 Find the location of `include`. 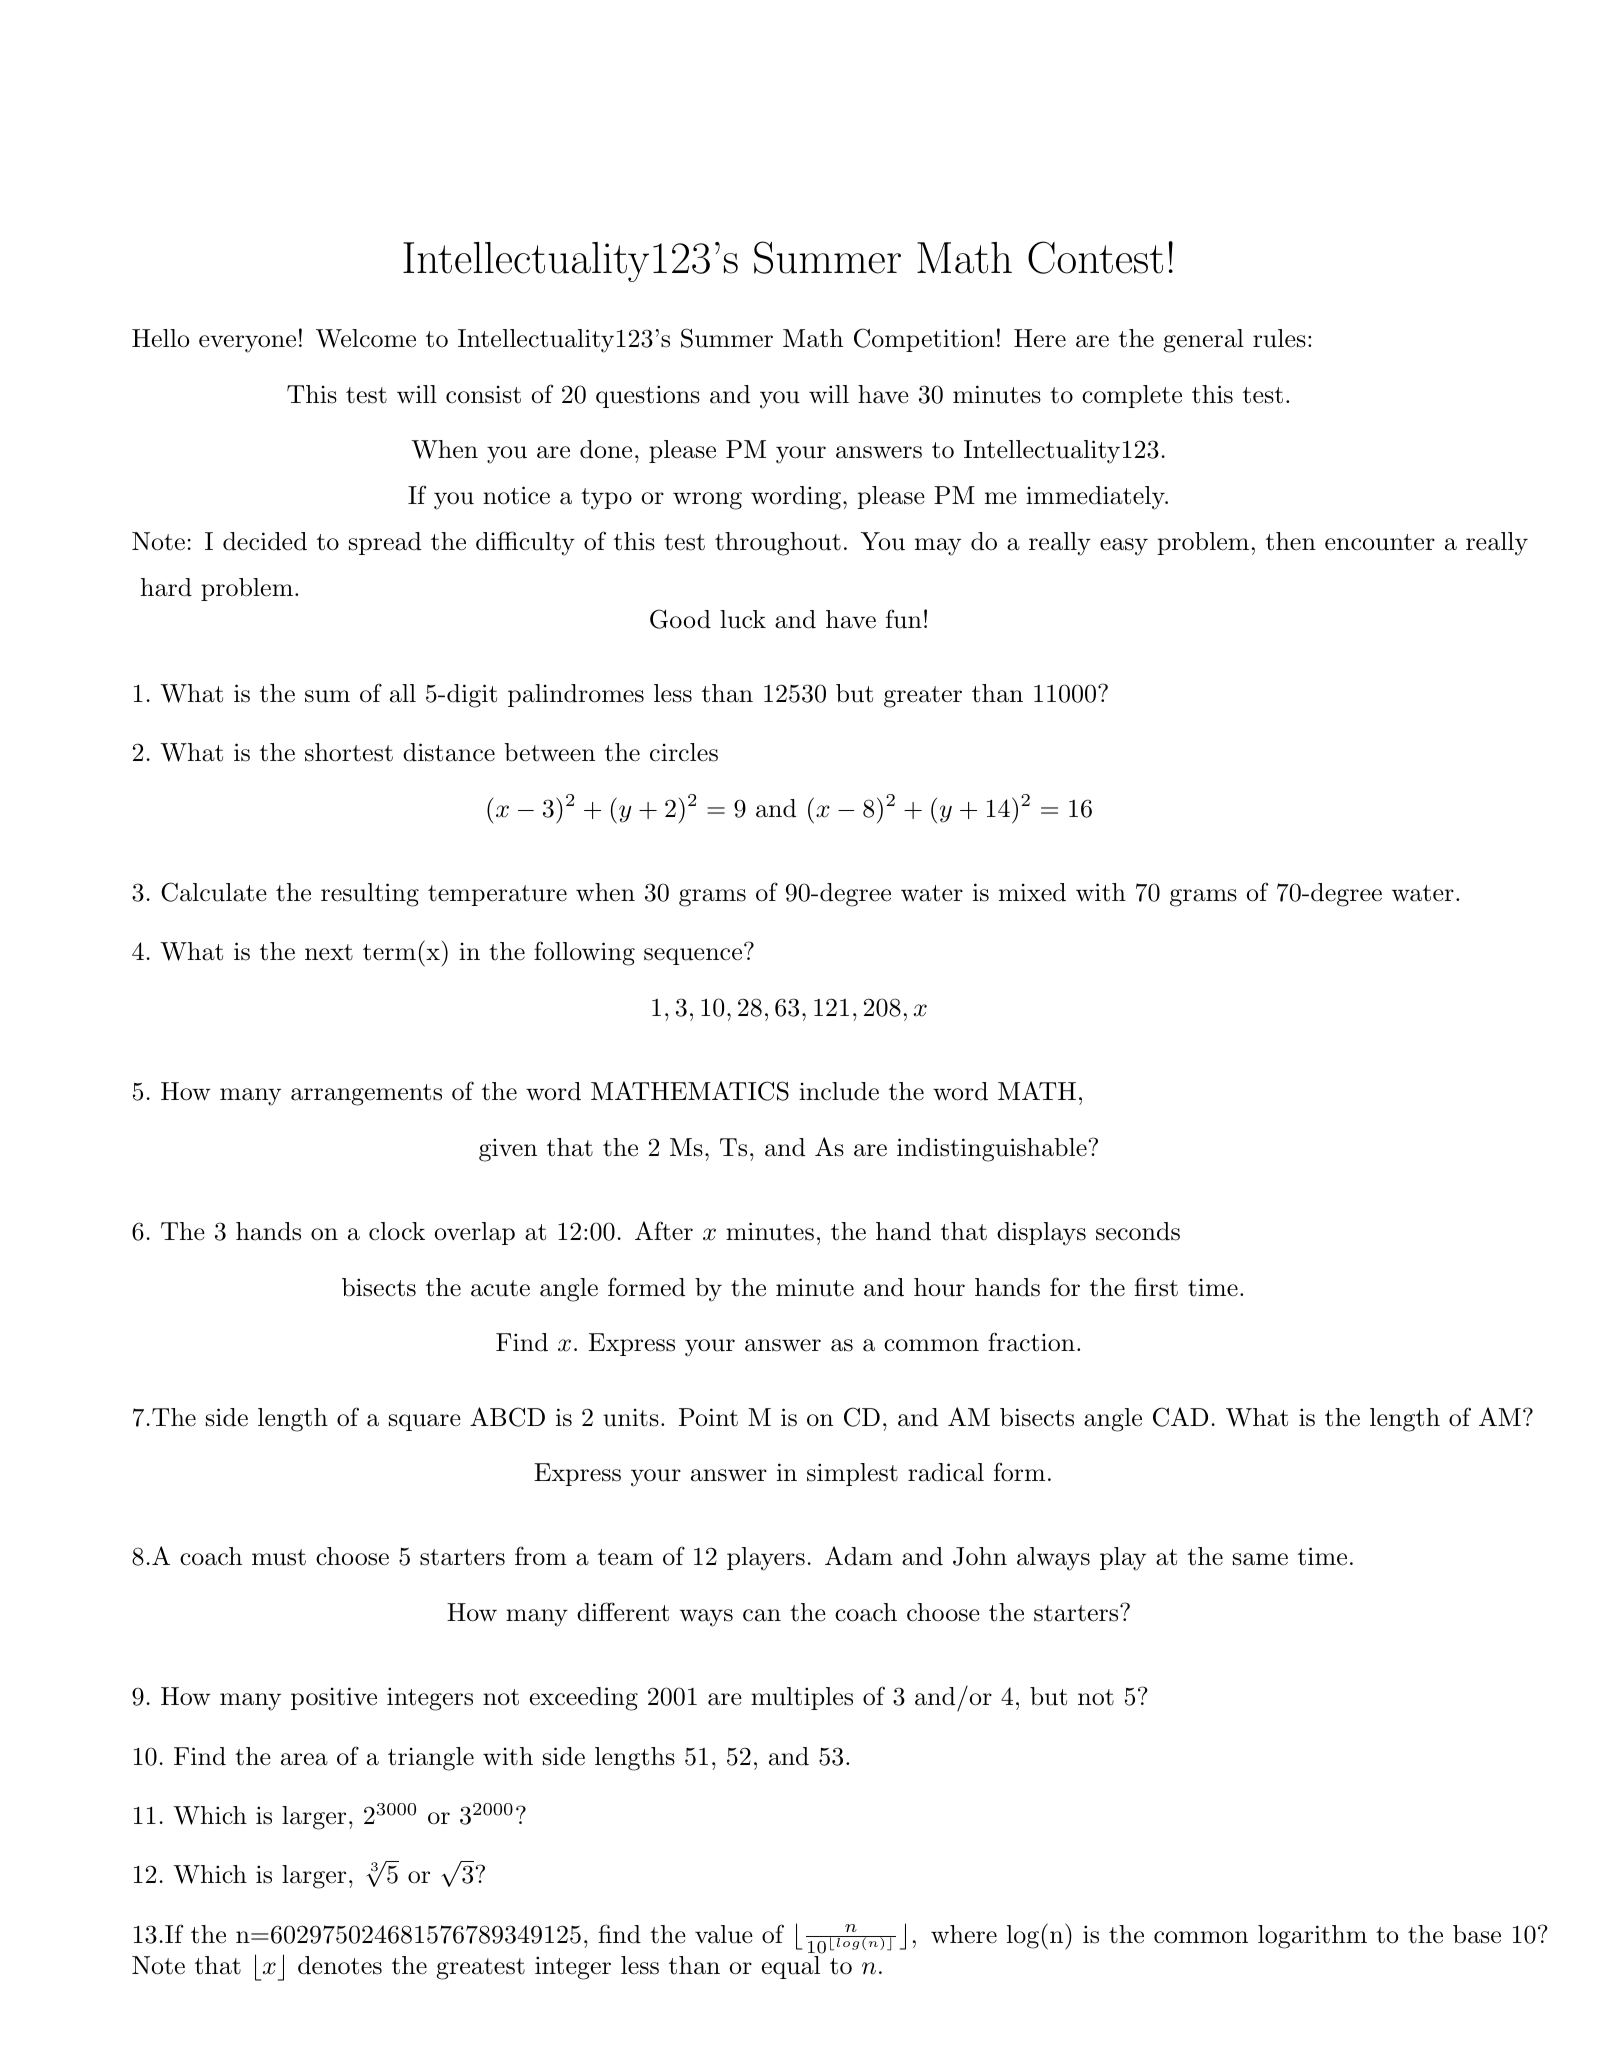

include is located at coordinates (839, 1091).
